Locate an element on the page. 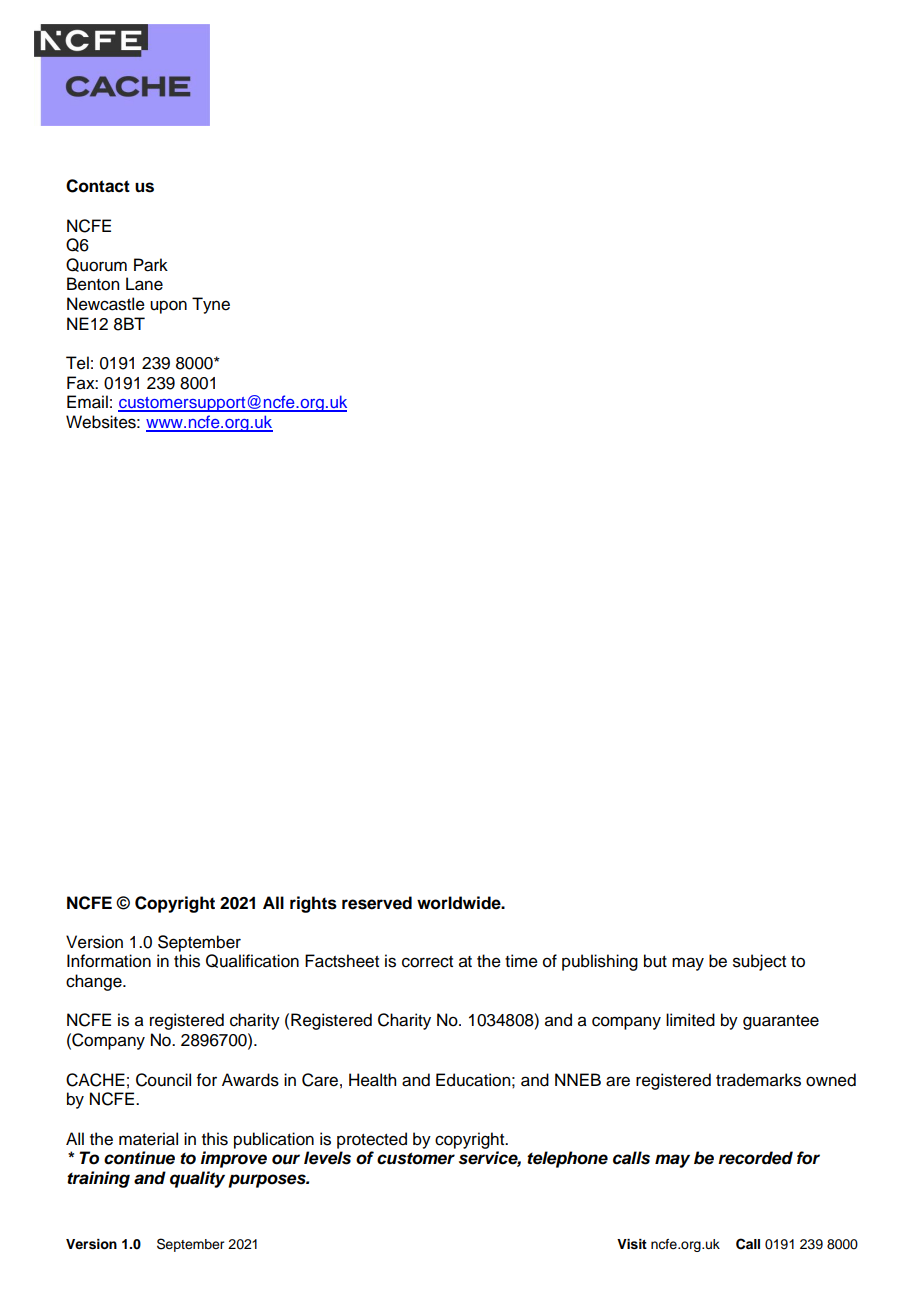  subject is located at coordinates (759, 962).
